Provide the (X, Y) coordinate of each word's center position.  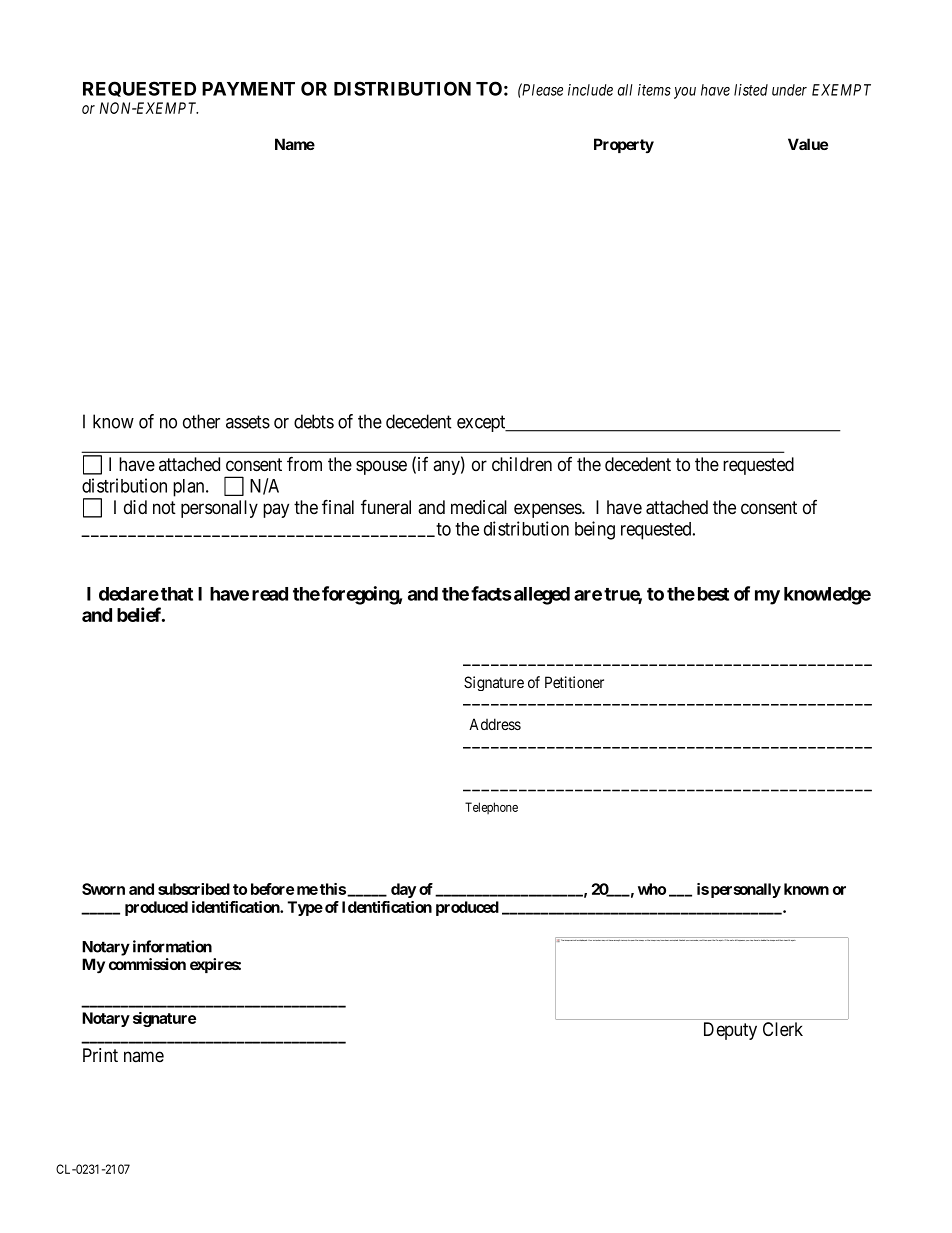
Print (100, 1055)
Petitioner (574, 682)
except (482, 423)
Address (495, 724)
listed (751, 90)
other (201, 421)
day (403, 890)
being (595, 530)
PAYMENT (248, 89)
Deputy (730, 1031)
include (590, 90)
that (177, 594)
